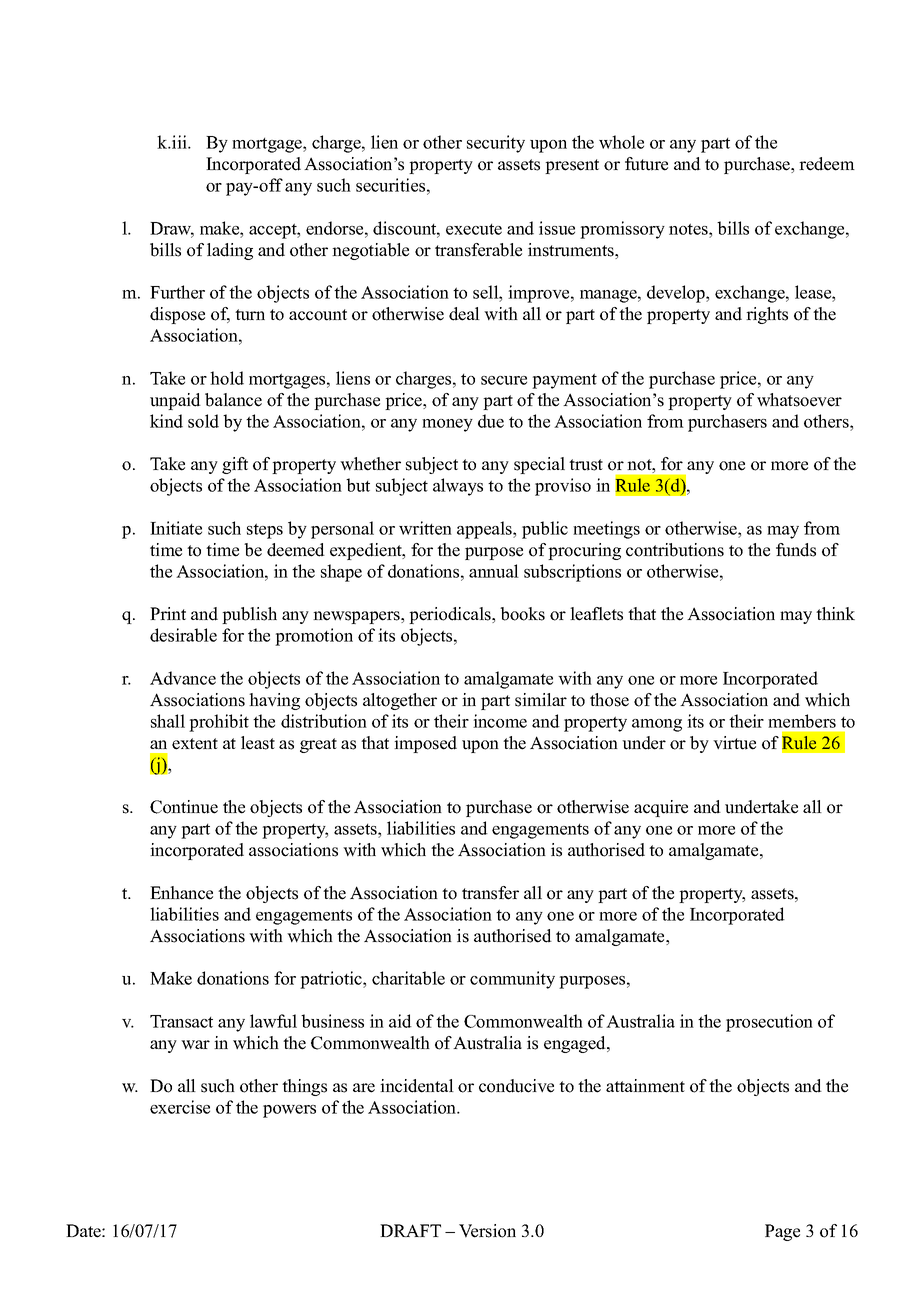 This screenshot has width=924, height=1308. What do you see at coordinates (782, 1232) in the screenshot?
I see `Page` at bounding box center [782, 1232].
